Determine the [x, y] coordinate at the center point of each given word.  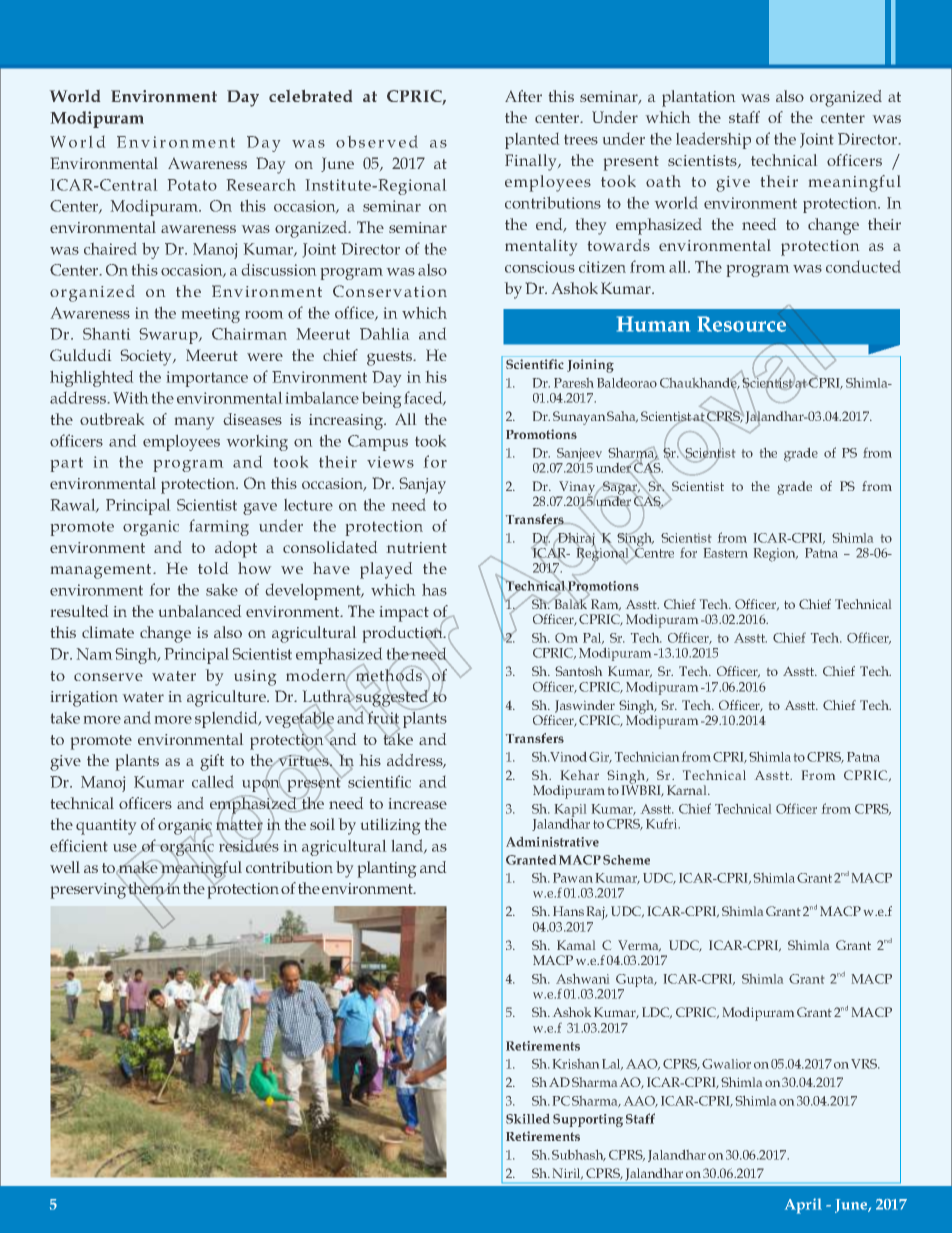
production [404, 634]
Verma [639, 945]
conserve [108, 677]
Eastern [726, 553]
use [126, 849]
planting [387, 869]
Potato [192, 185]
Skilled [528, 1119]
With [130, 398]
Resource [742, 324]
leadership [713, 140]
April [803, 1206]
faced [424, 398]
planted [532, 141]
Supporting [588, 1120]
